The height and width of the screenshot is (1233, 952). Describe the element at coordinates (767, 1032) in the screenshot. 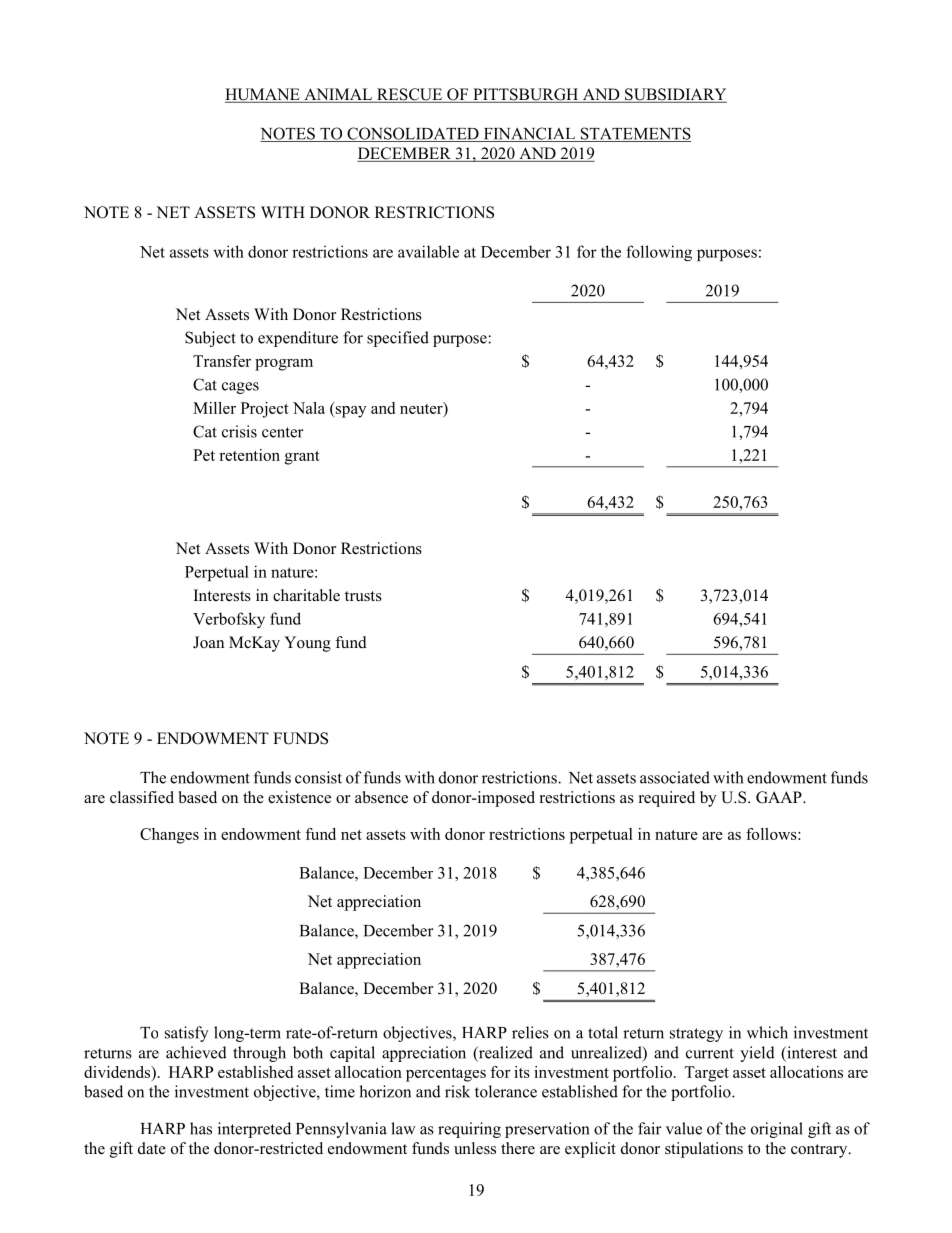

I see `which` at that location.
